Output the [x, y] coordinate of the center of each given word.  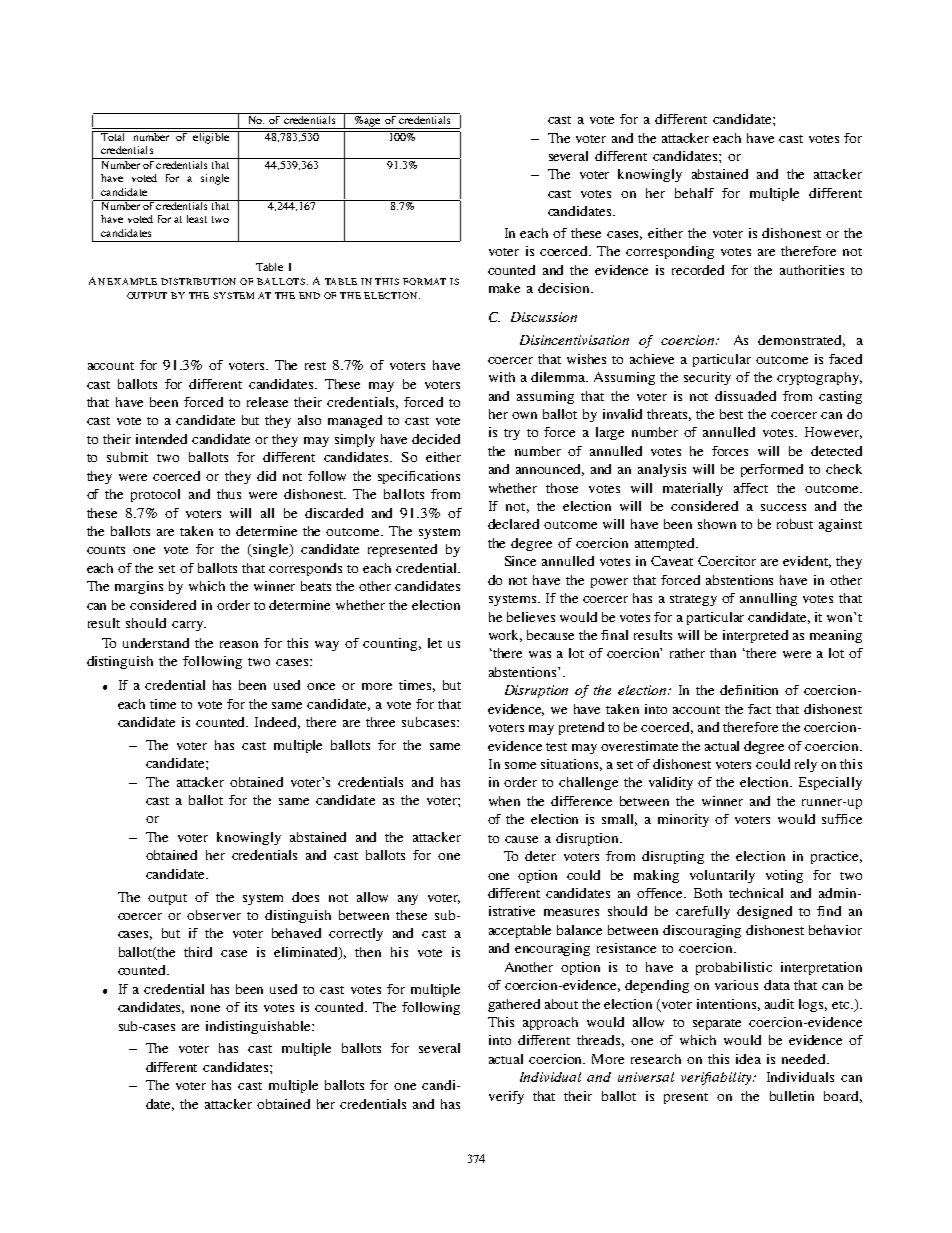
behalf [694, 193]
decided [436, 439]
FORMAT [424, 281]
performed [772, 470]
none [205, 1008]
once [321, 686]
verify [506, 1097]
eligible [211, 137]
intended [161, 439]
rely [806, 765]
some [520, 765]
